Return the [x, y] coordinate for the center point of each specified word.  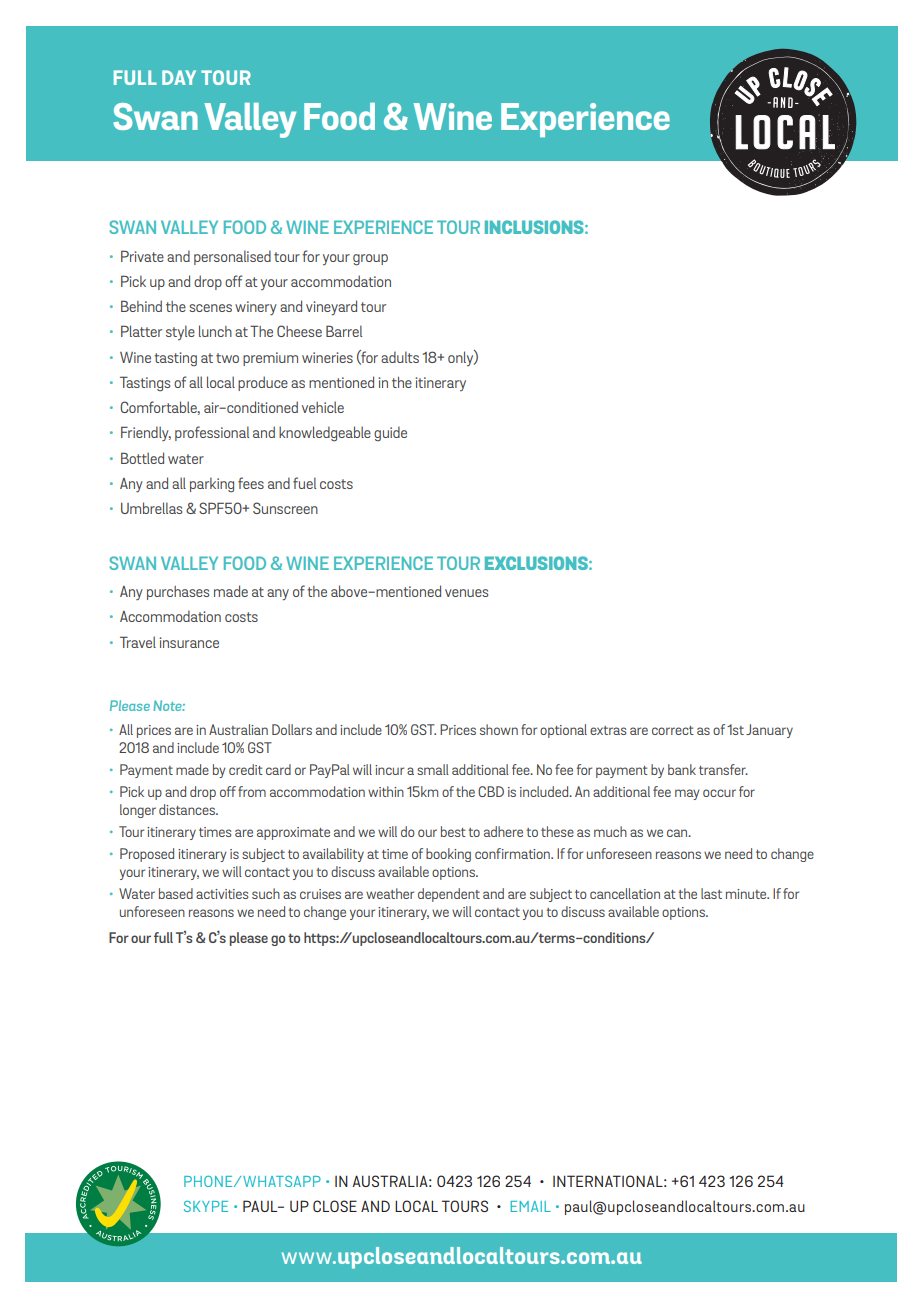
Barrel [344, 331]
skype [206, 1206]
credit [246, 769]
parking [212, 485]
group [370, 260]
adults [400, 357]
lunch [215, 331]
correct [673, 730]
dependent [449, 895]
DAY [179, 77]
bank [682, 769]
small [433, 769]
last [711, 893]
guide [390, 434]
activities [222, 894]
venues [466, 593]
